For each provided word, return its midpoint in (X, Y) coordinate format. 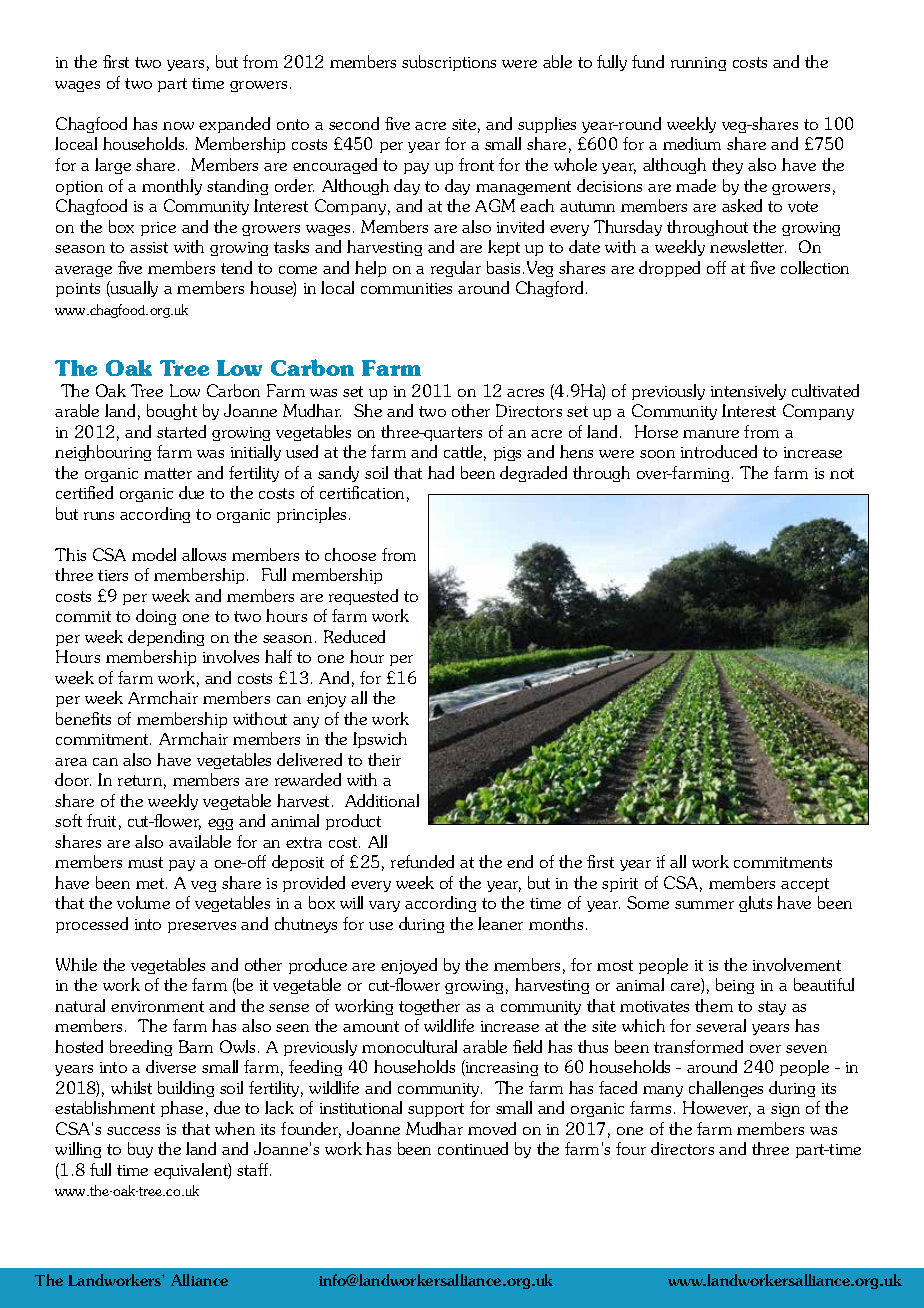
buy (140, 1150)
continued (473, 1148)
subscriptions (449, 63)
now (178, 126)
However (717, 1109)
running (698, 64)
